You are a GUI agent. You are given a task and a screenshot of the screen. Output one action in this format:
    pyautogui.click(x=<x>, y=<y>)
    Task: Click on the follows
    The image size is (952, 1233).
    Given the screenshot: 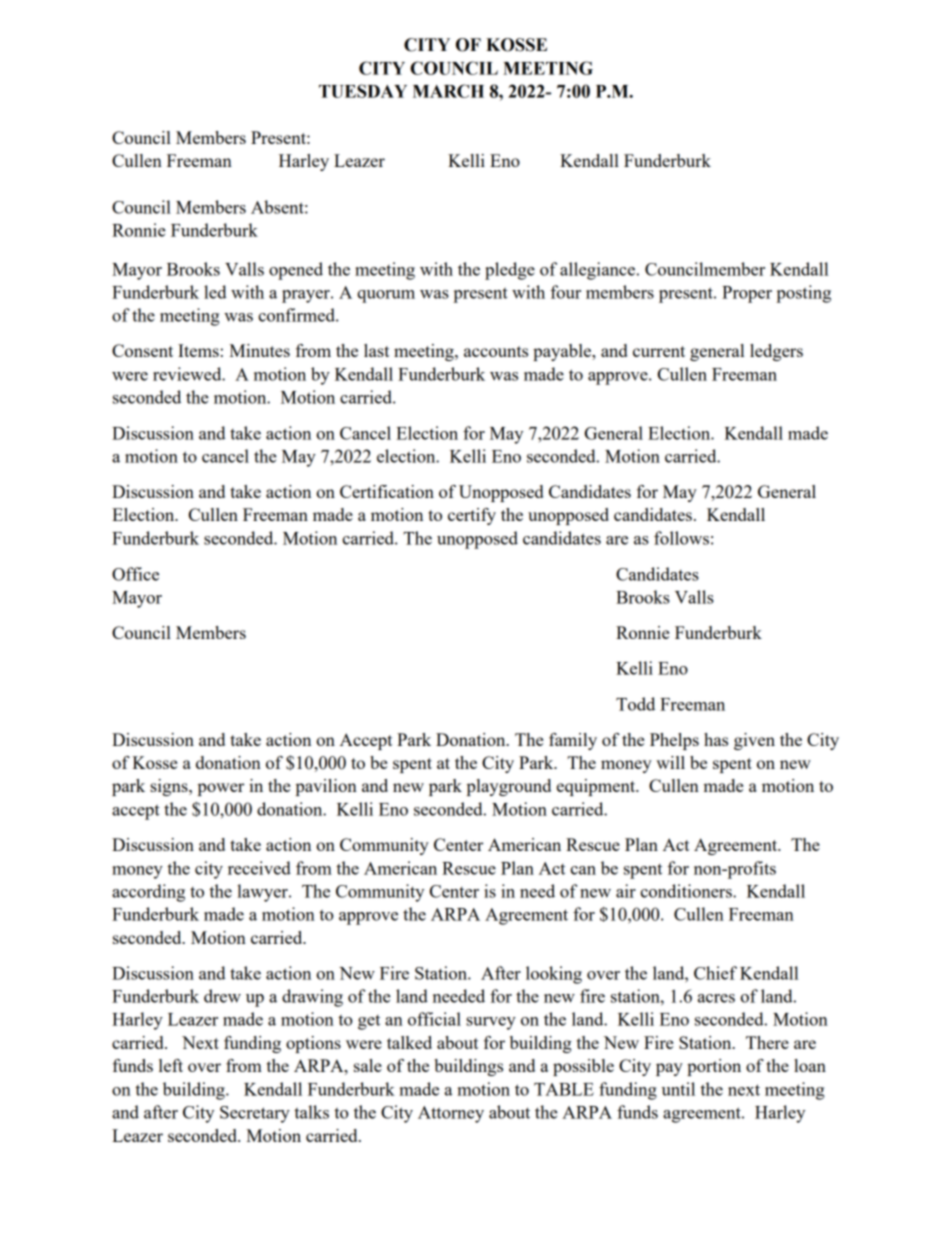 What is the action you would take?
    pyautogui.click(x=681, y=538)
